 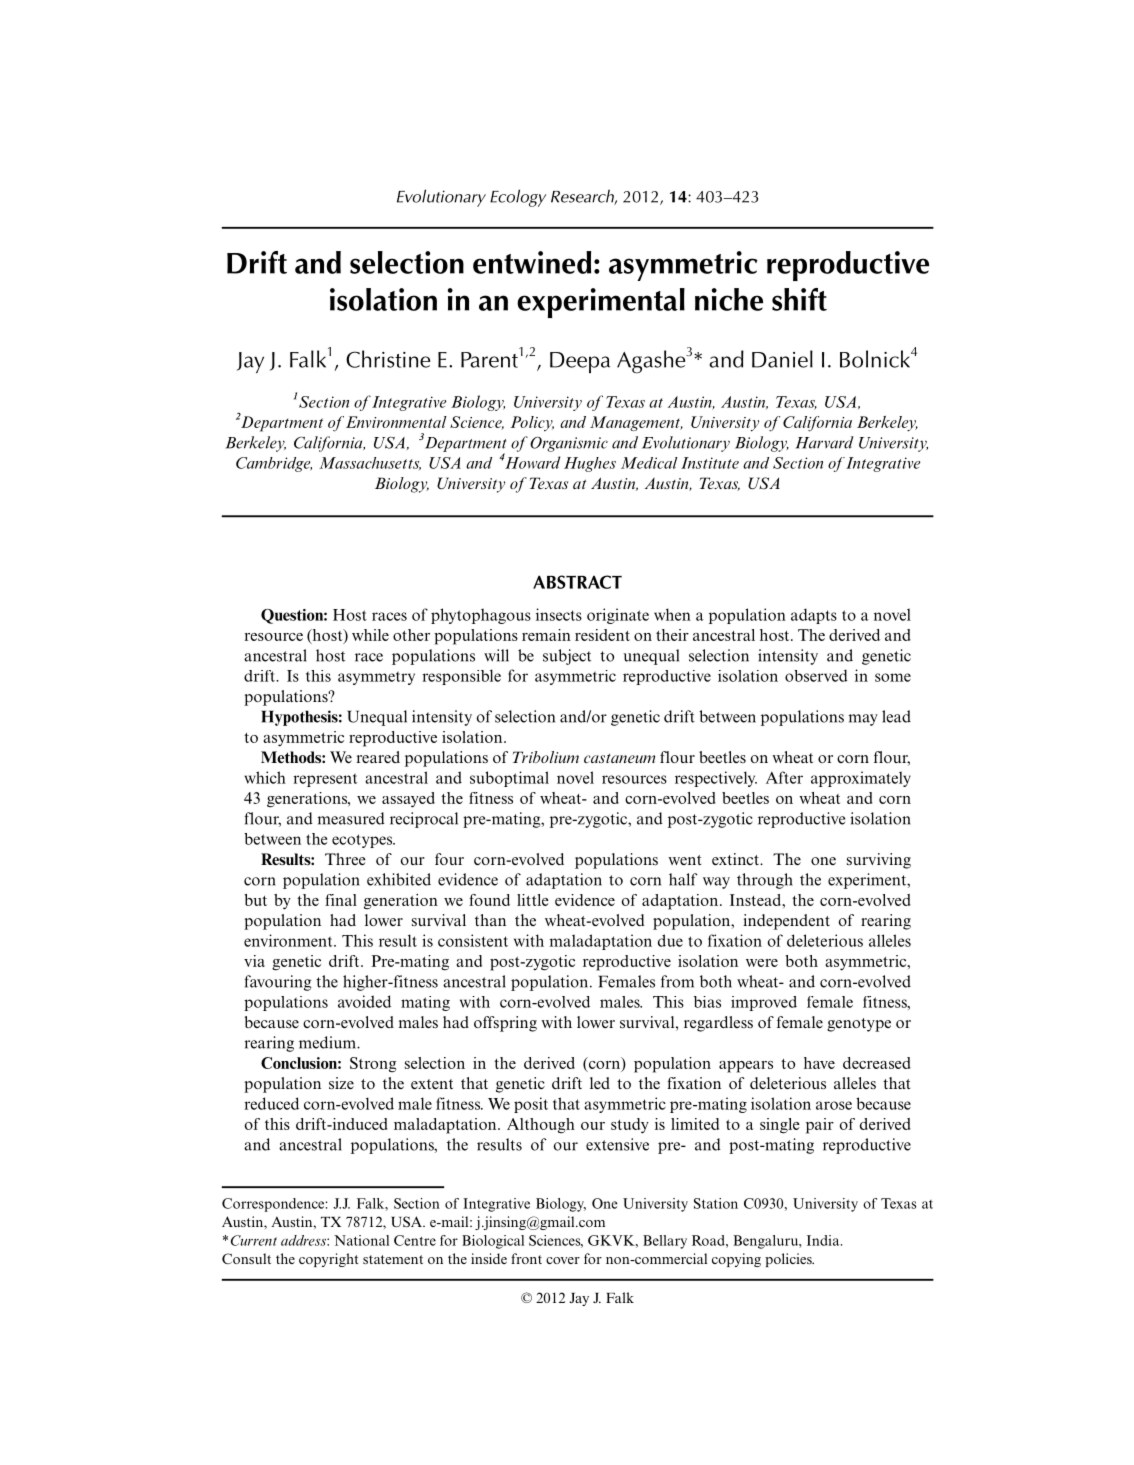 What do you see at coordinates (590, 464) in the screenshot?
I see `Hughes` at bounding box center [590, 464].
